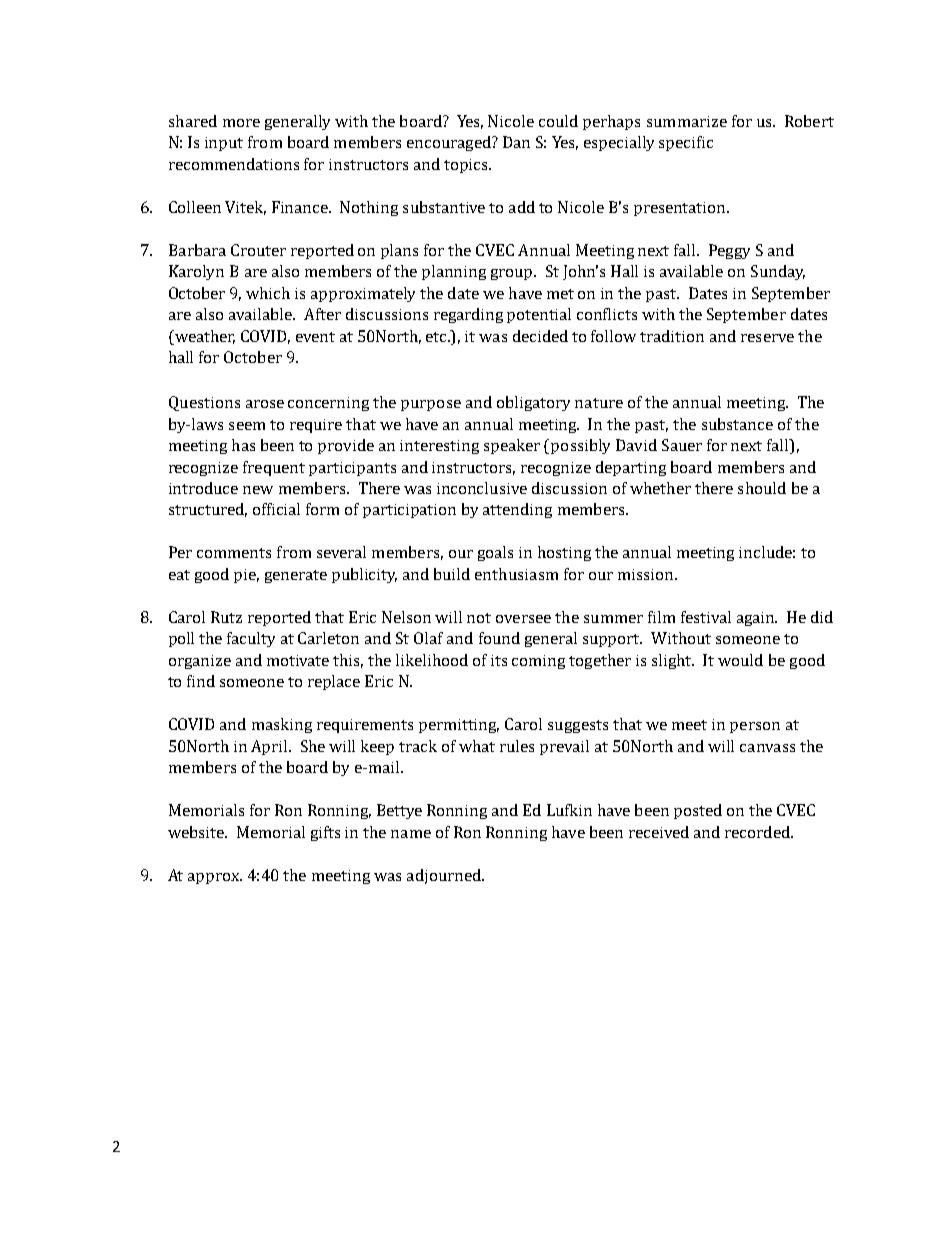  Describe the element at coordinates (687, 121) in the screenshot. I see `summarize` at that location.
